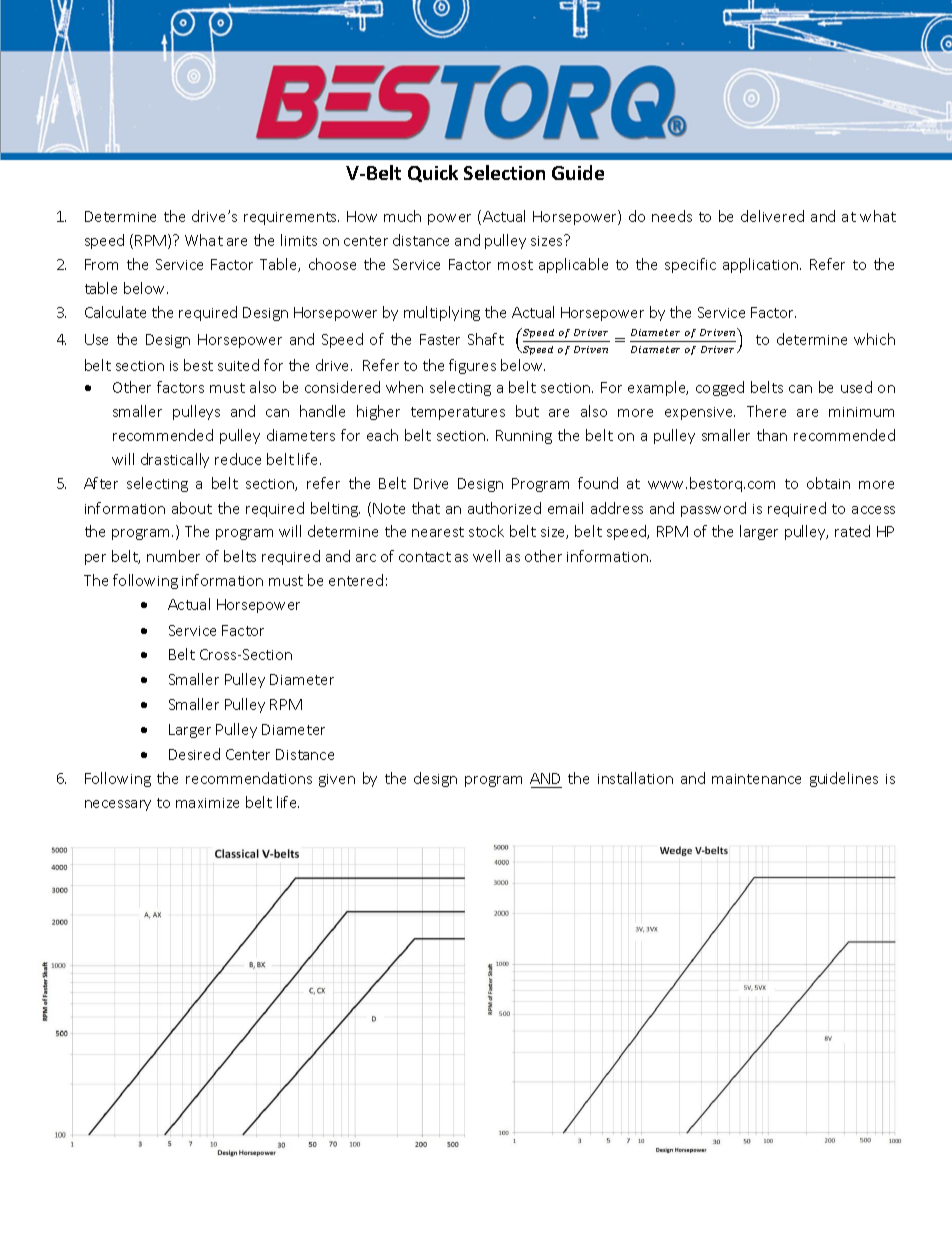 Image resolution: width=952 pixels, height=1233 pixels. I want to click on requirements, so click(291, 218).
